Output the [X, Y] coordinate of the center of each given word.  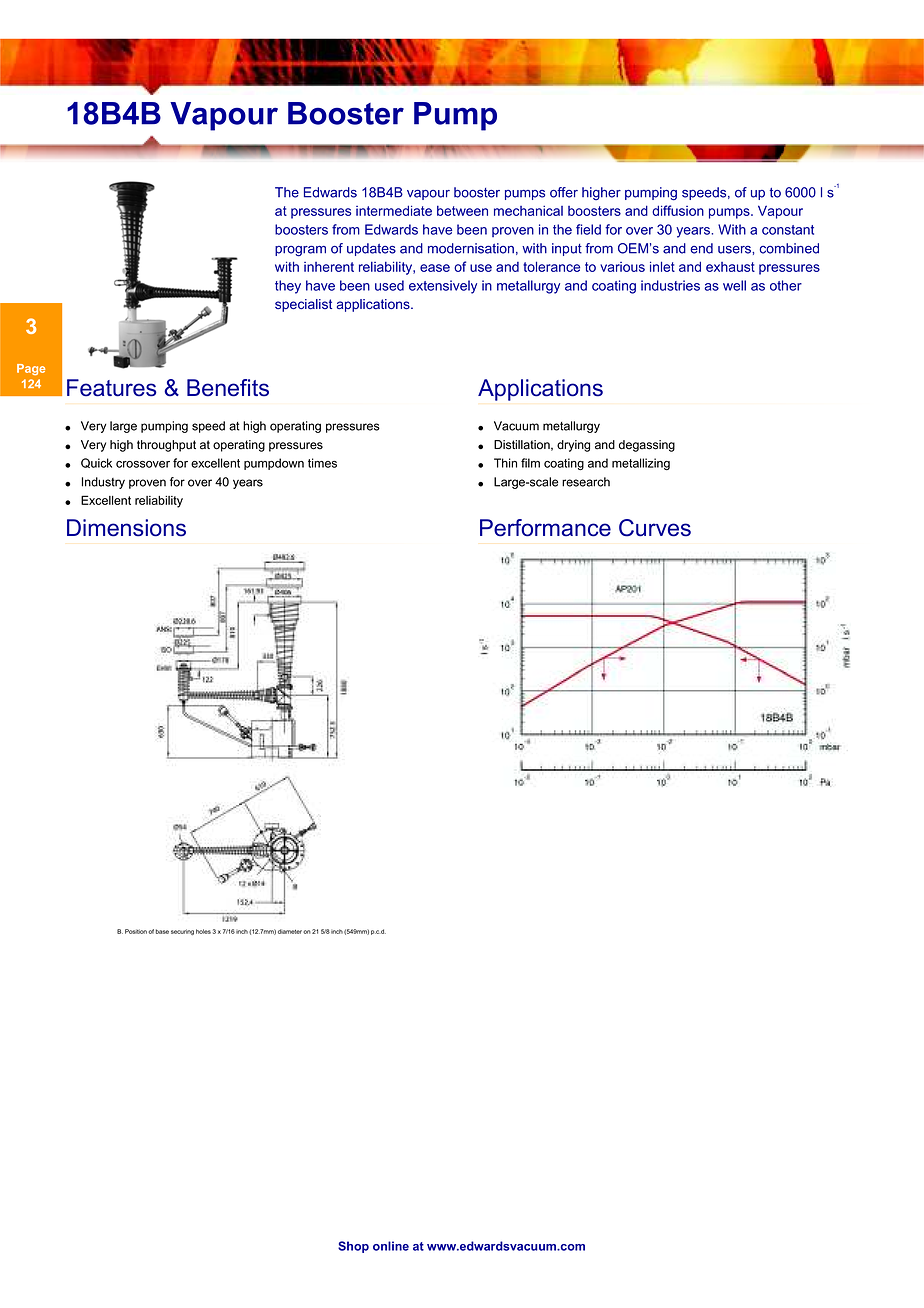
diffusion [678, 210]
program [300, 251]
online [391, 1246]
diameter [290, 931]
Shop [353, 1247]
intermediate [394, 210]
